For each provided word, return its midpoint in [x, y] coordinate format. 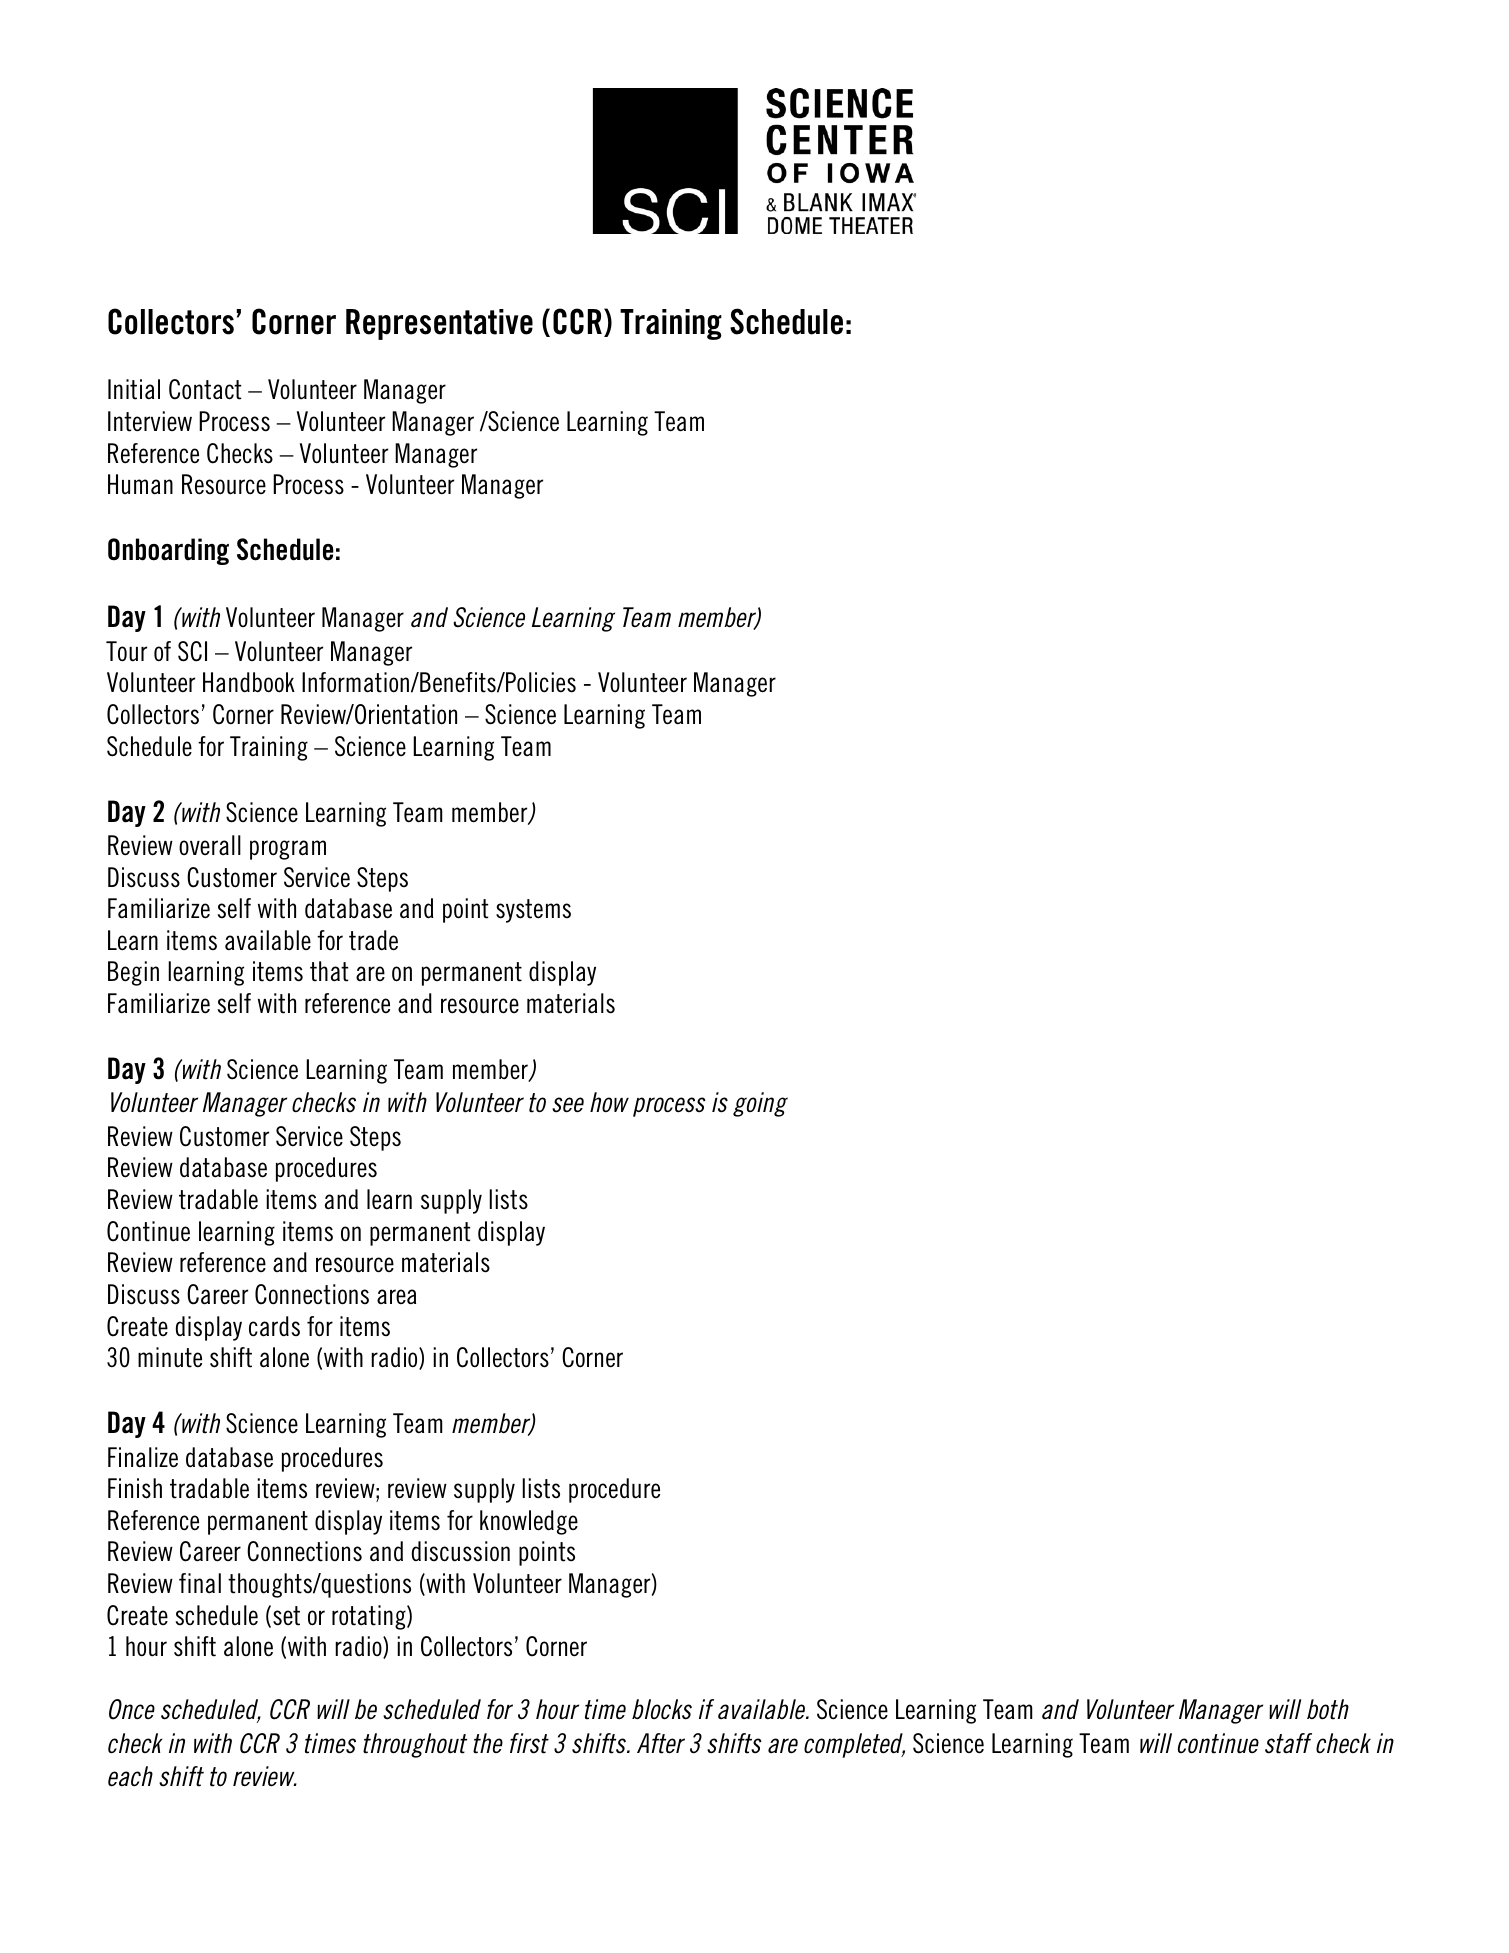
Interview [150, 421]
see [568, 1105]
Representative [439, 324]
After [661, 1743]
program [288, 850]
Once [132, 1709]
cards [274, 1326]
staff [1288, 1743]
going [760, 1104]
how [609, 1102]
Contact [205, 389]
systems [533, 911]
